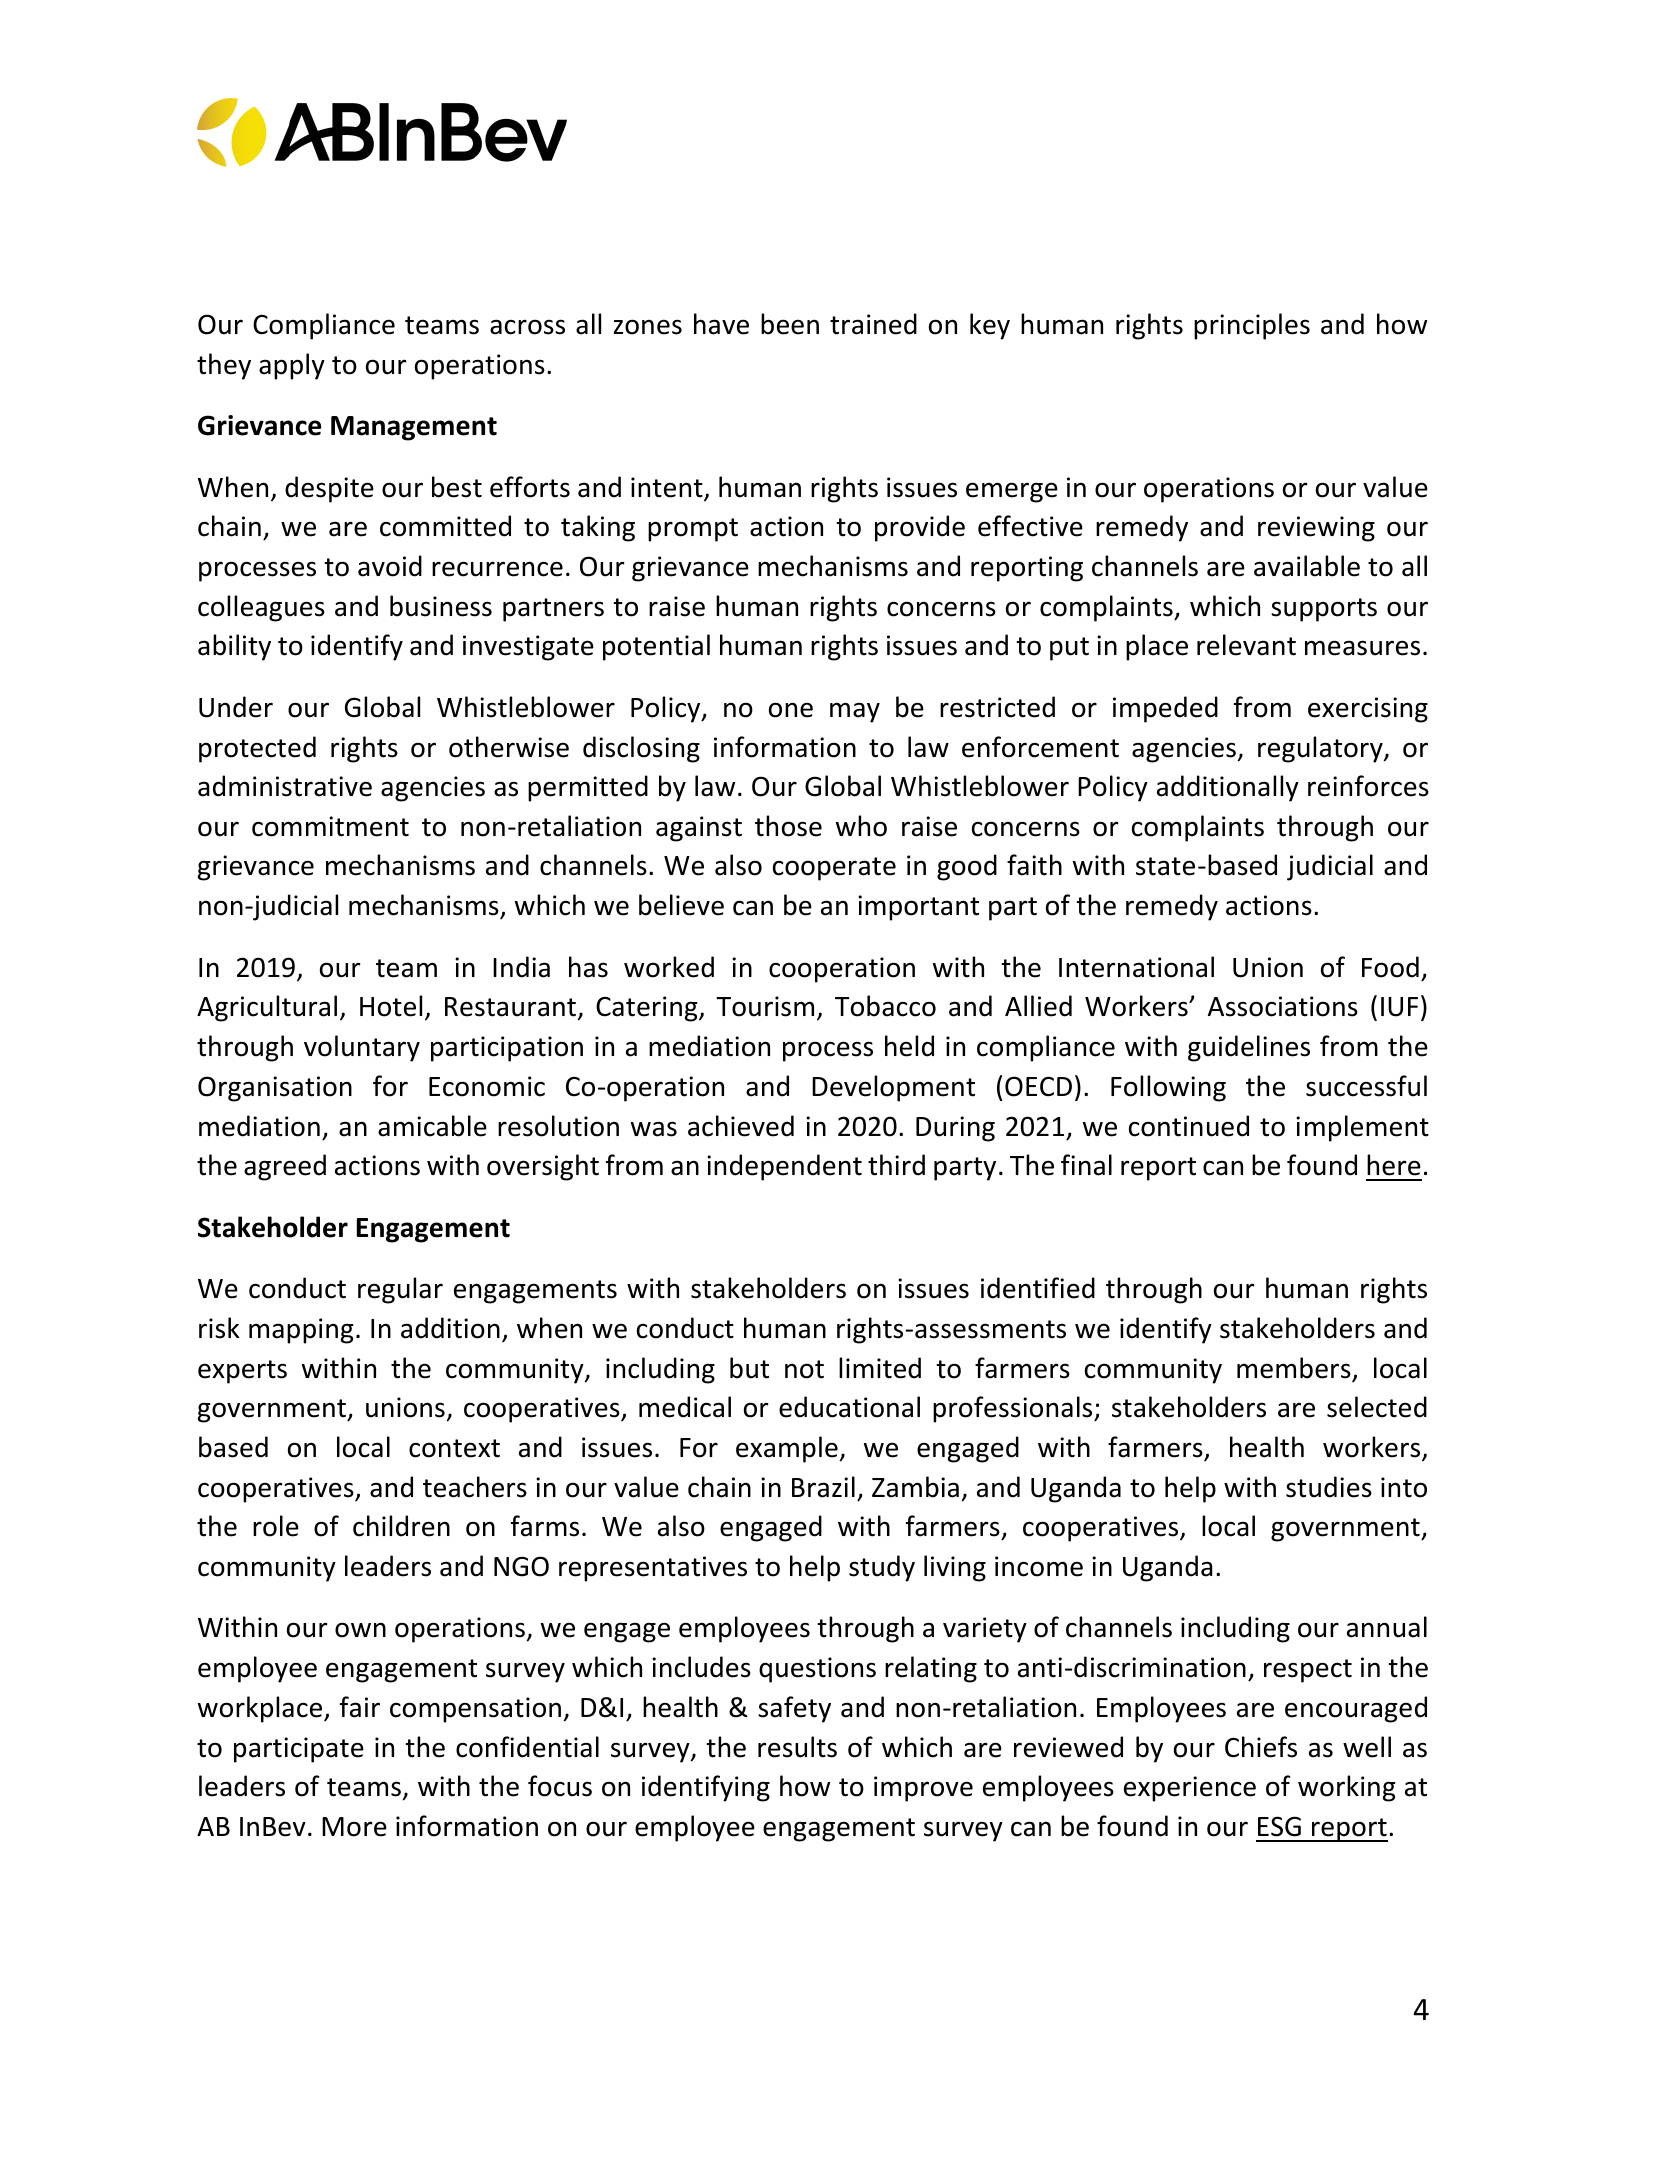 Image resolution: width=1676 pixels, height=2168 pixels. I want to click on been, so click(790, 324).
